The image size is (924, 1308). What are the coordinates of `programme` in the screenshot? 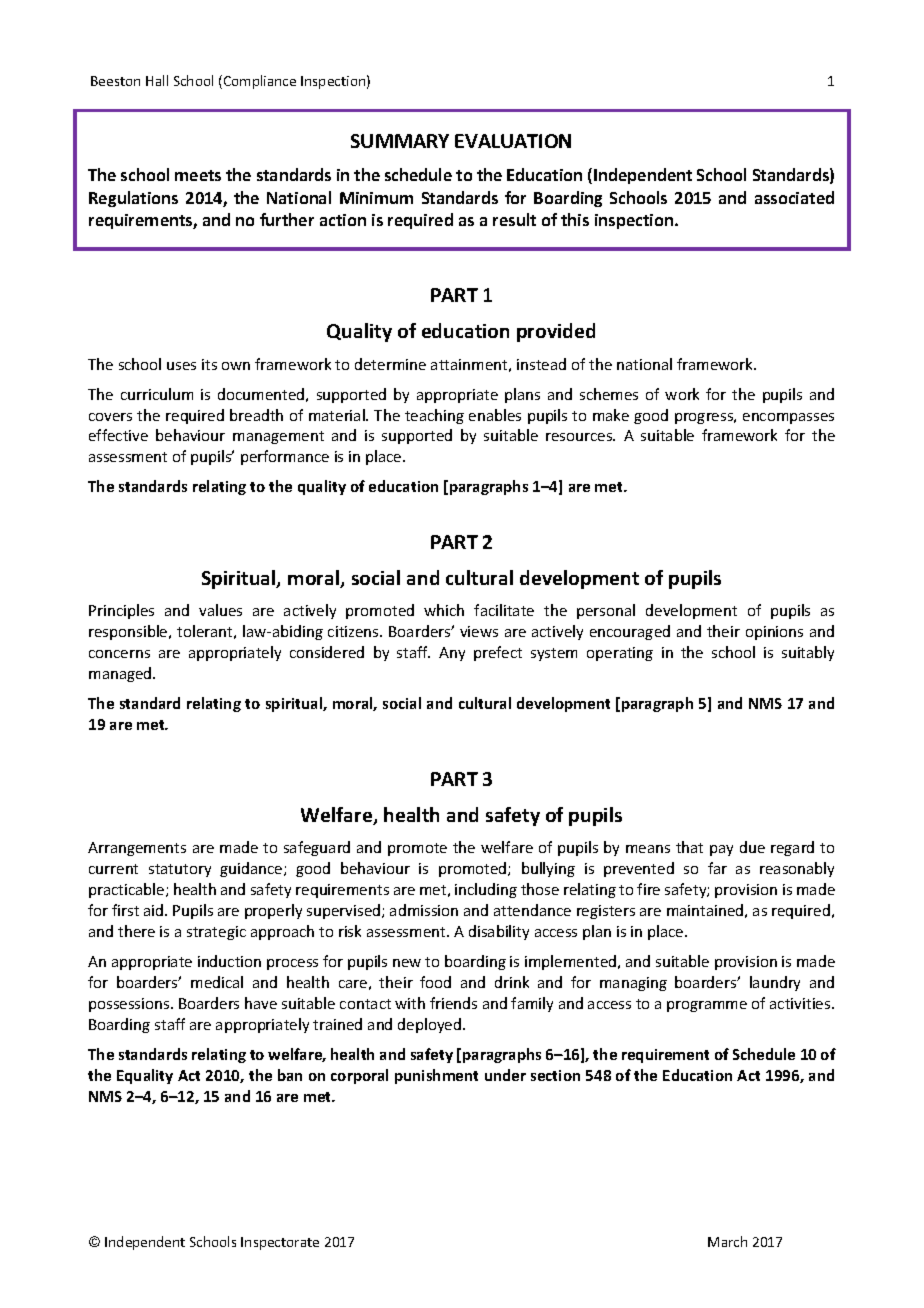 It's located at (707, 1006).
